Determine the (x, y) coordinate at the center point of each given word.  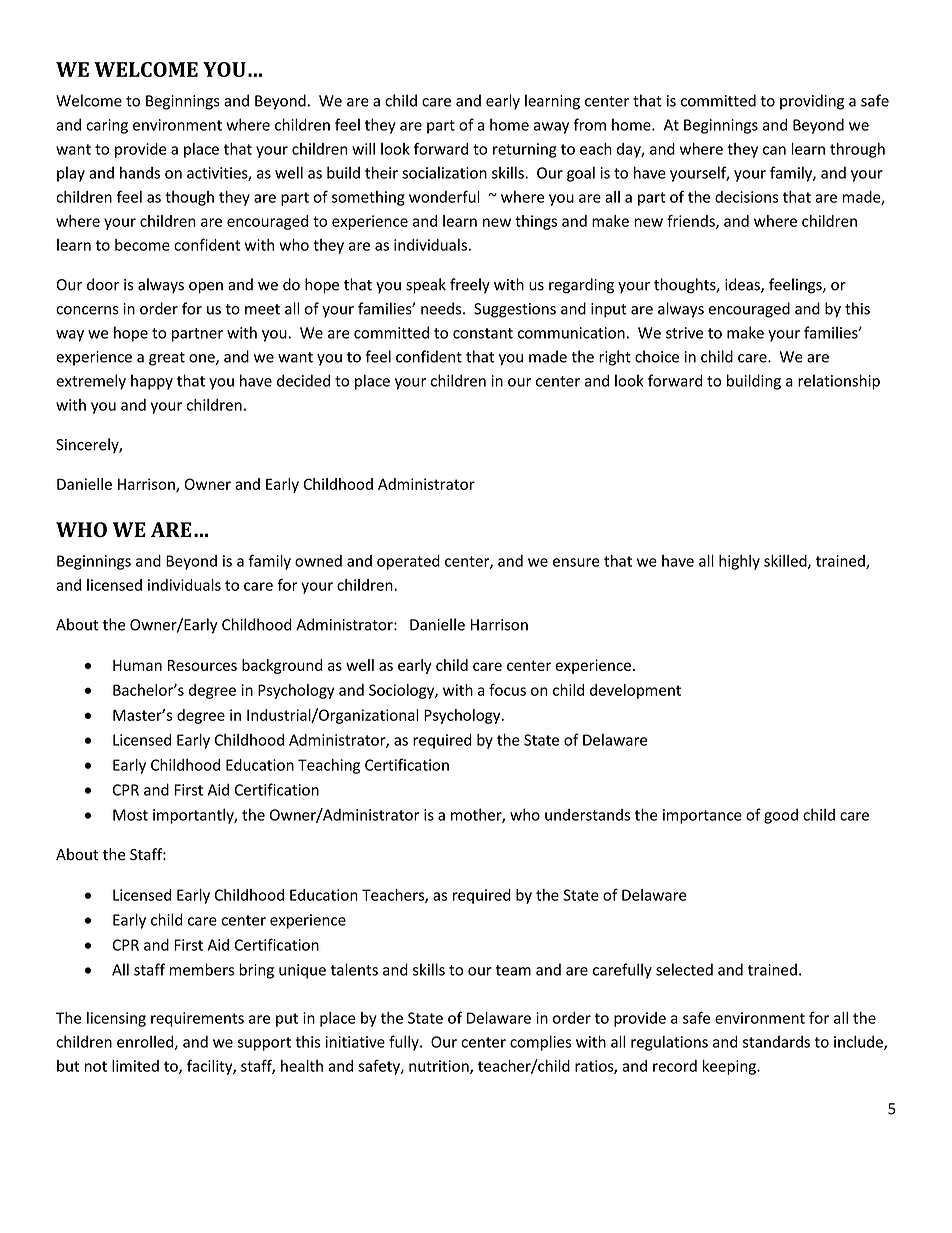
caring (107, 126)
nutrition (440, 1067)
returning (525, 150)
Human (137, 665)
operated (408, 562)
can (774, 150)
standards (776, 1042)
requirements (197, 1019)
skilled (786, 562)
